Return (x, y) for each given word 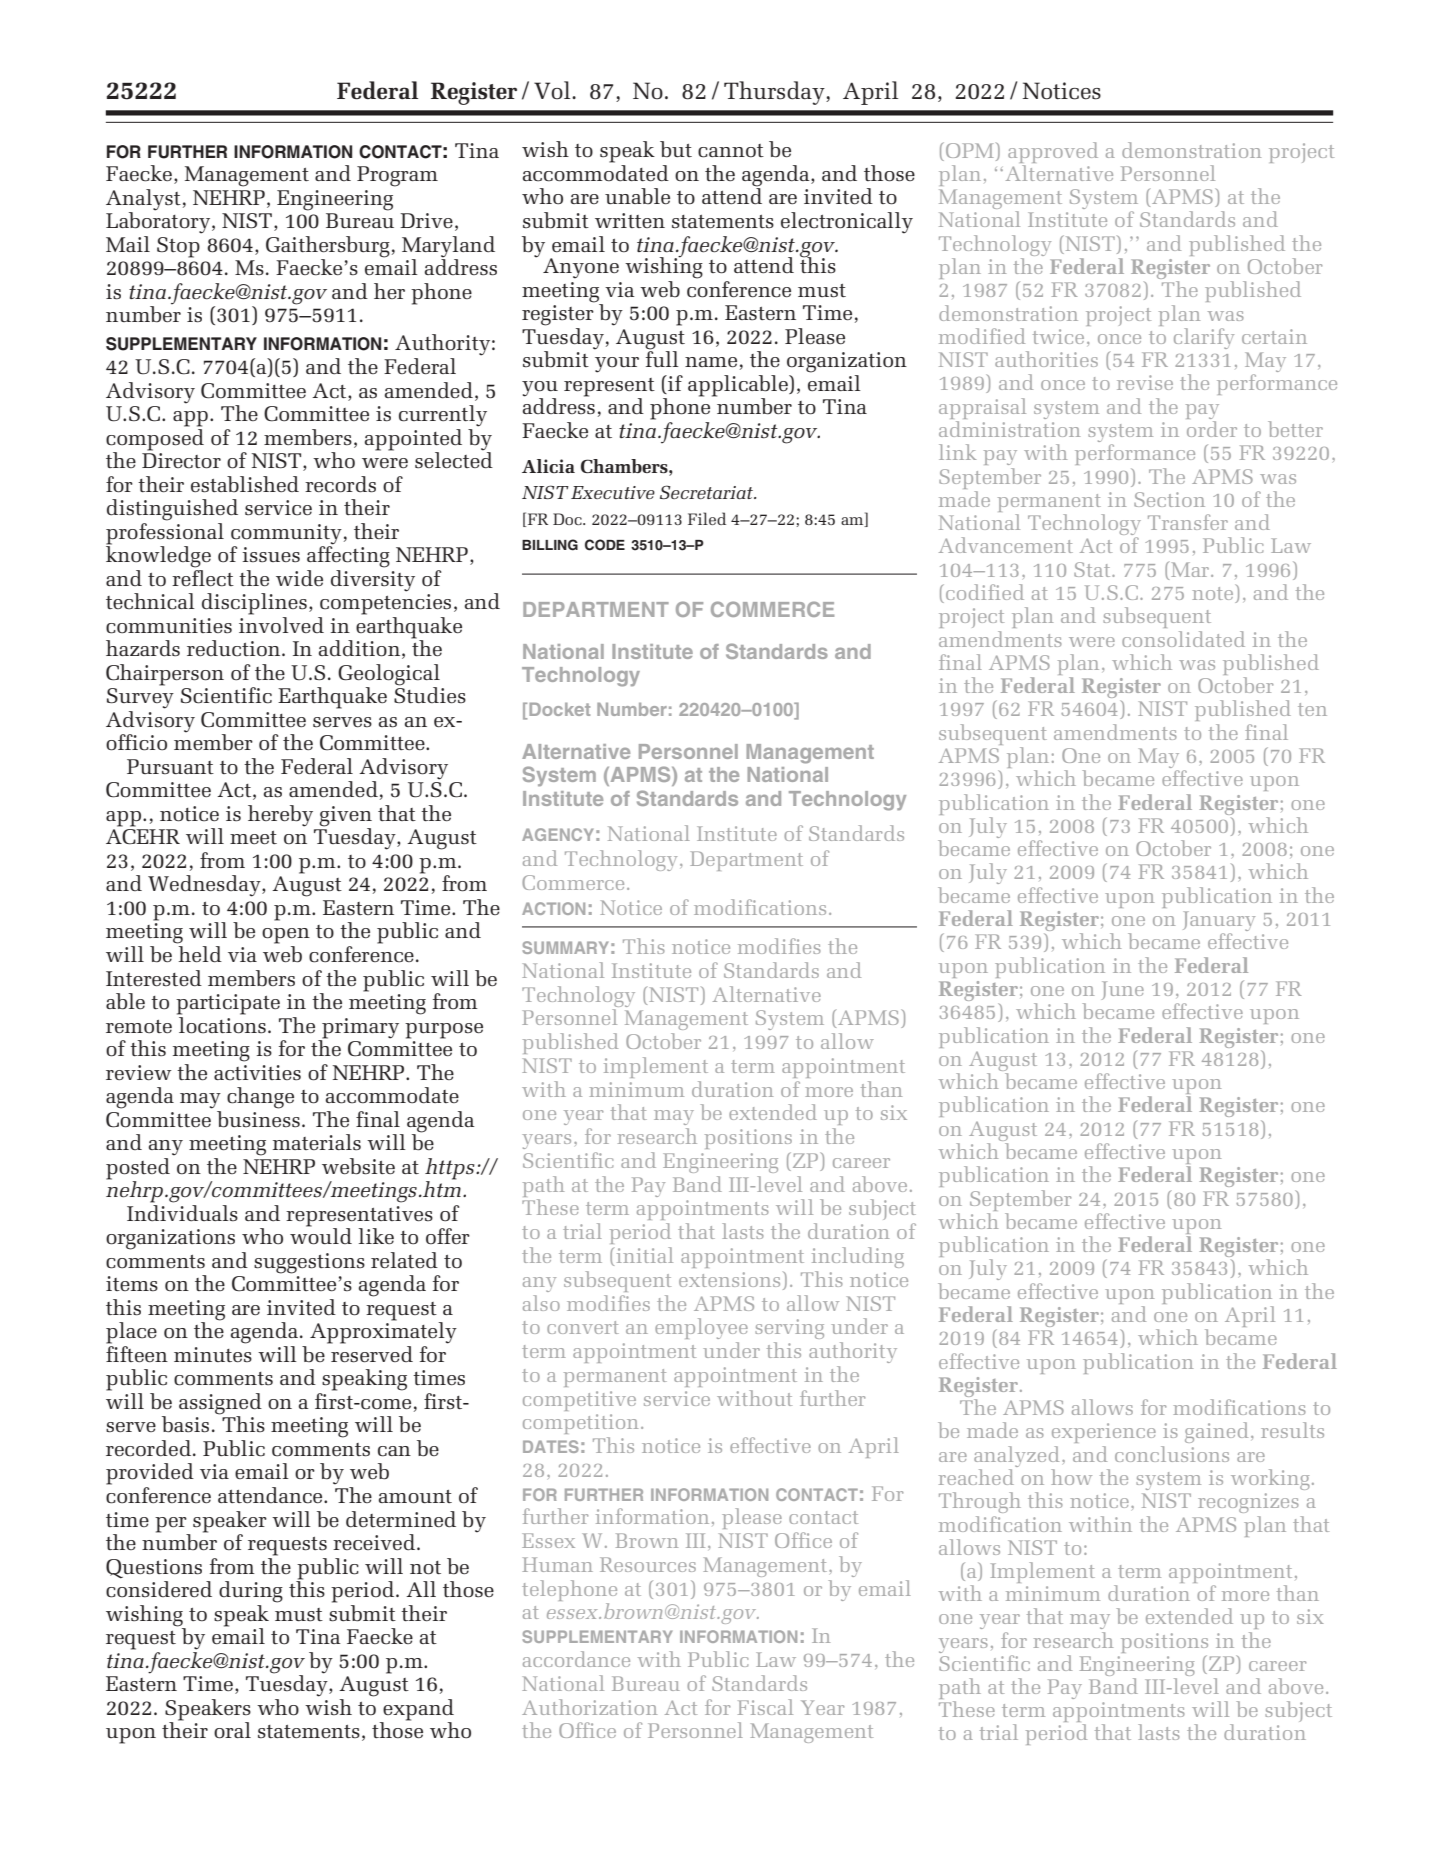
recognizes (1248, 1503)
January (1219, 922)
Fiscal (765, 1707)
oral (232, 1730)
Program (397, 176)
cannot (731, 151)
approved (1053, 152)
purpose (444, 1031)
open (286, 936)
